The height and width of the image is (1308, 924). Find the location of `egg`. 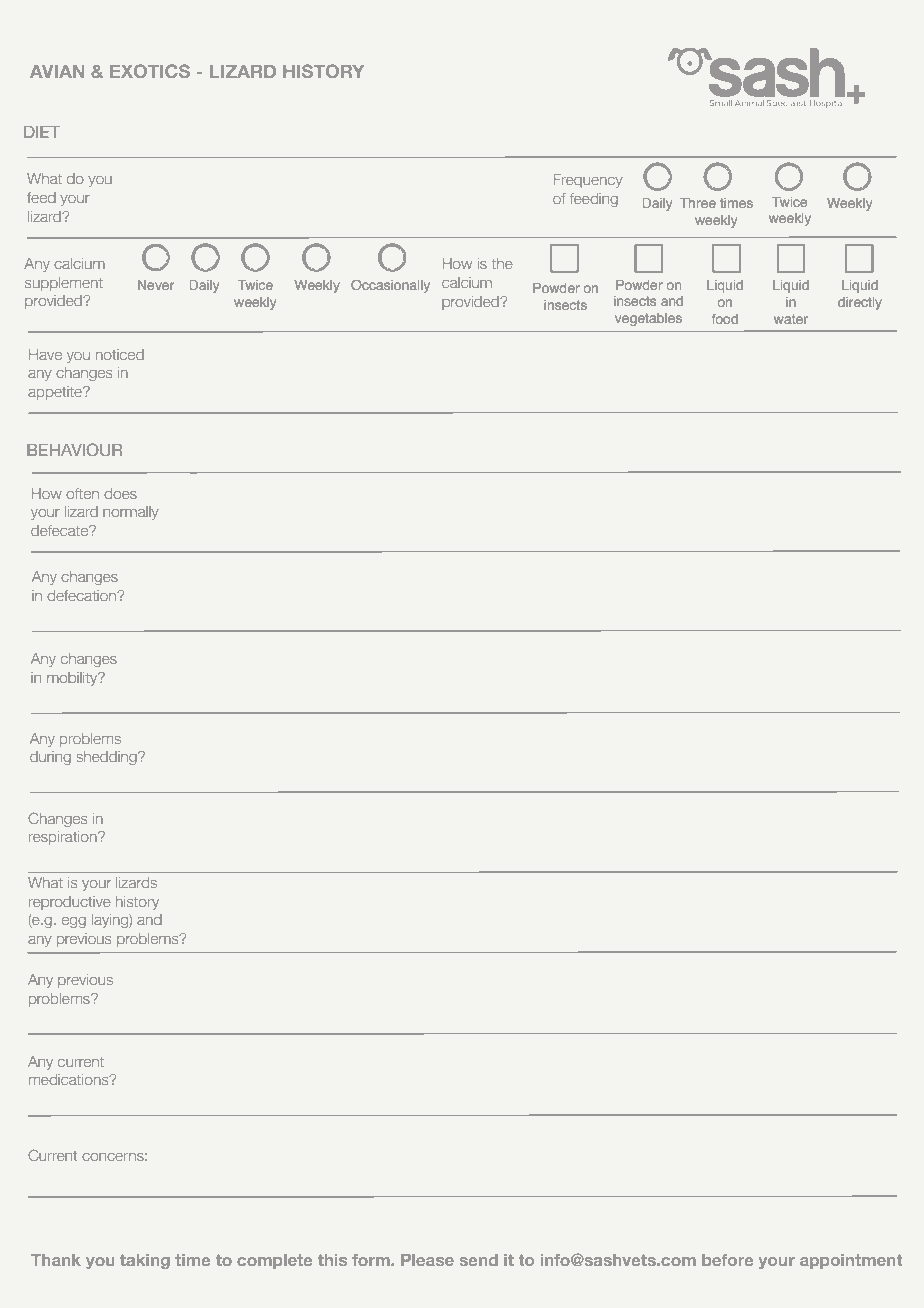

egg is located at coordinates (74, 922).
